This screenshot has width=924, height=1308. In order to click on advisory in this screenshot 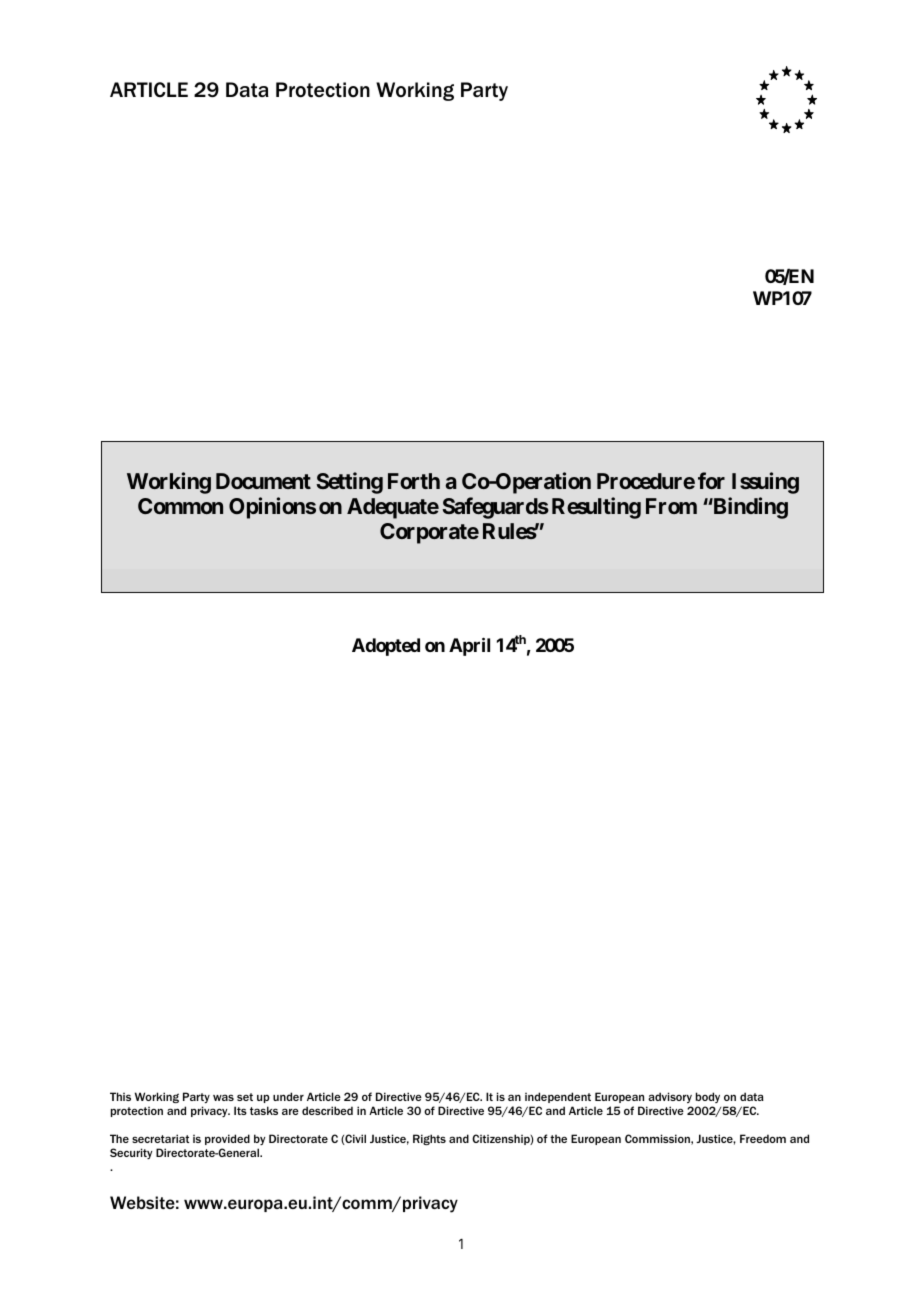, I will do `click(670, 1097)`.
